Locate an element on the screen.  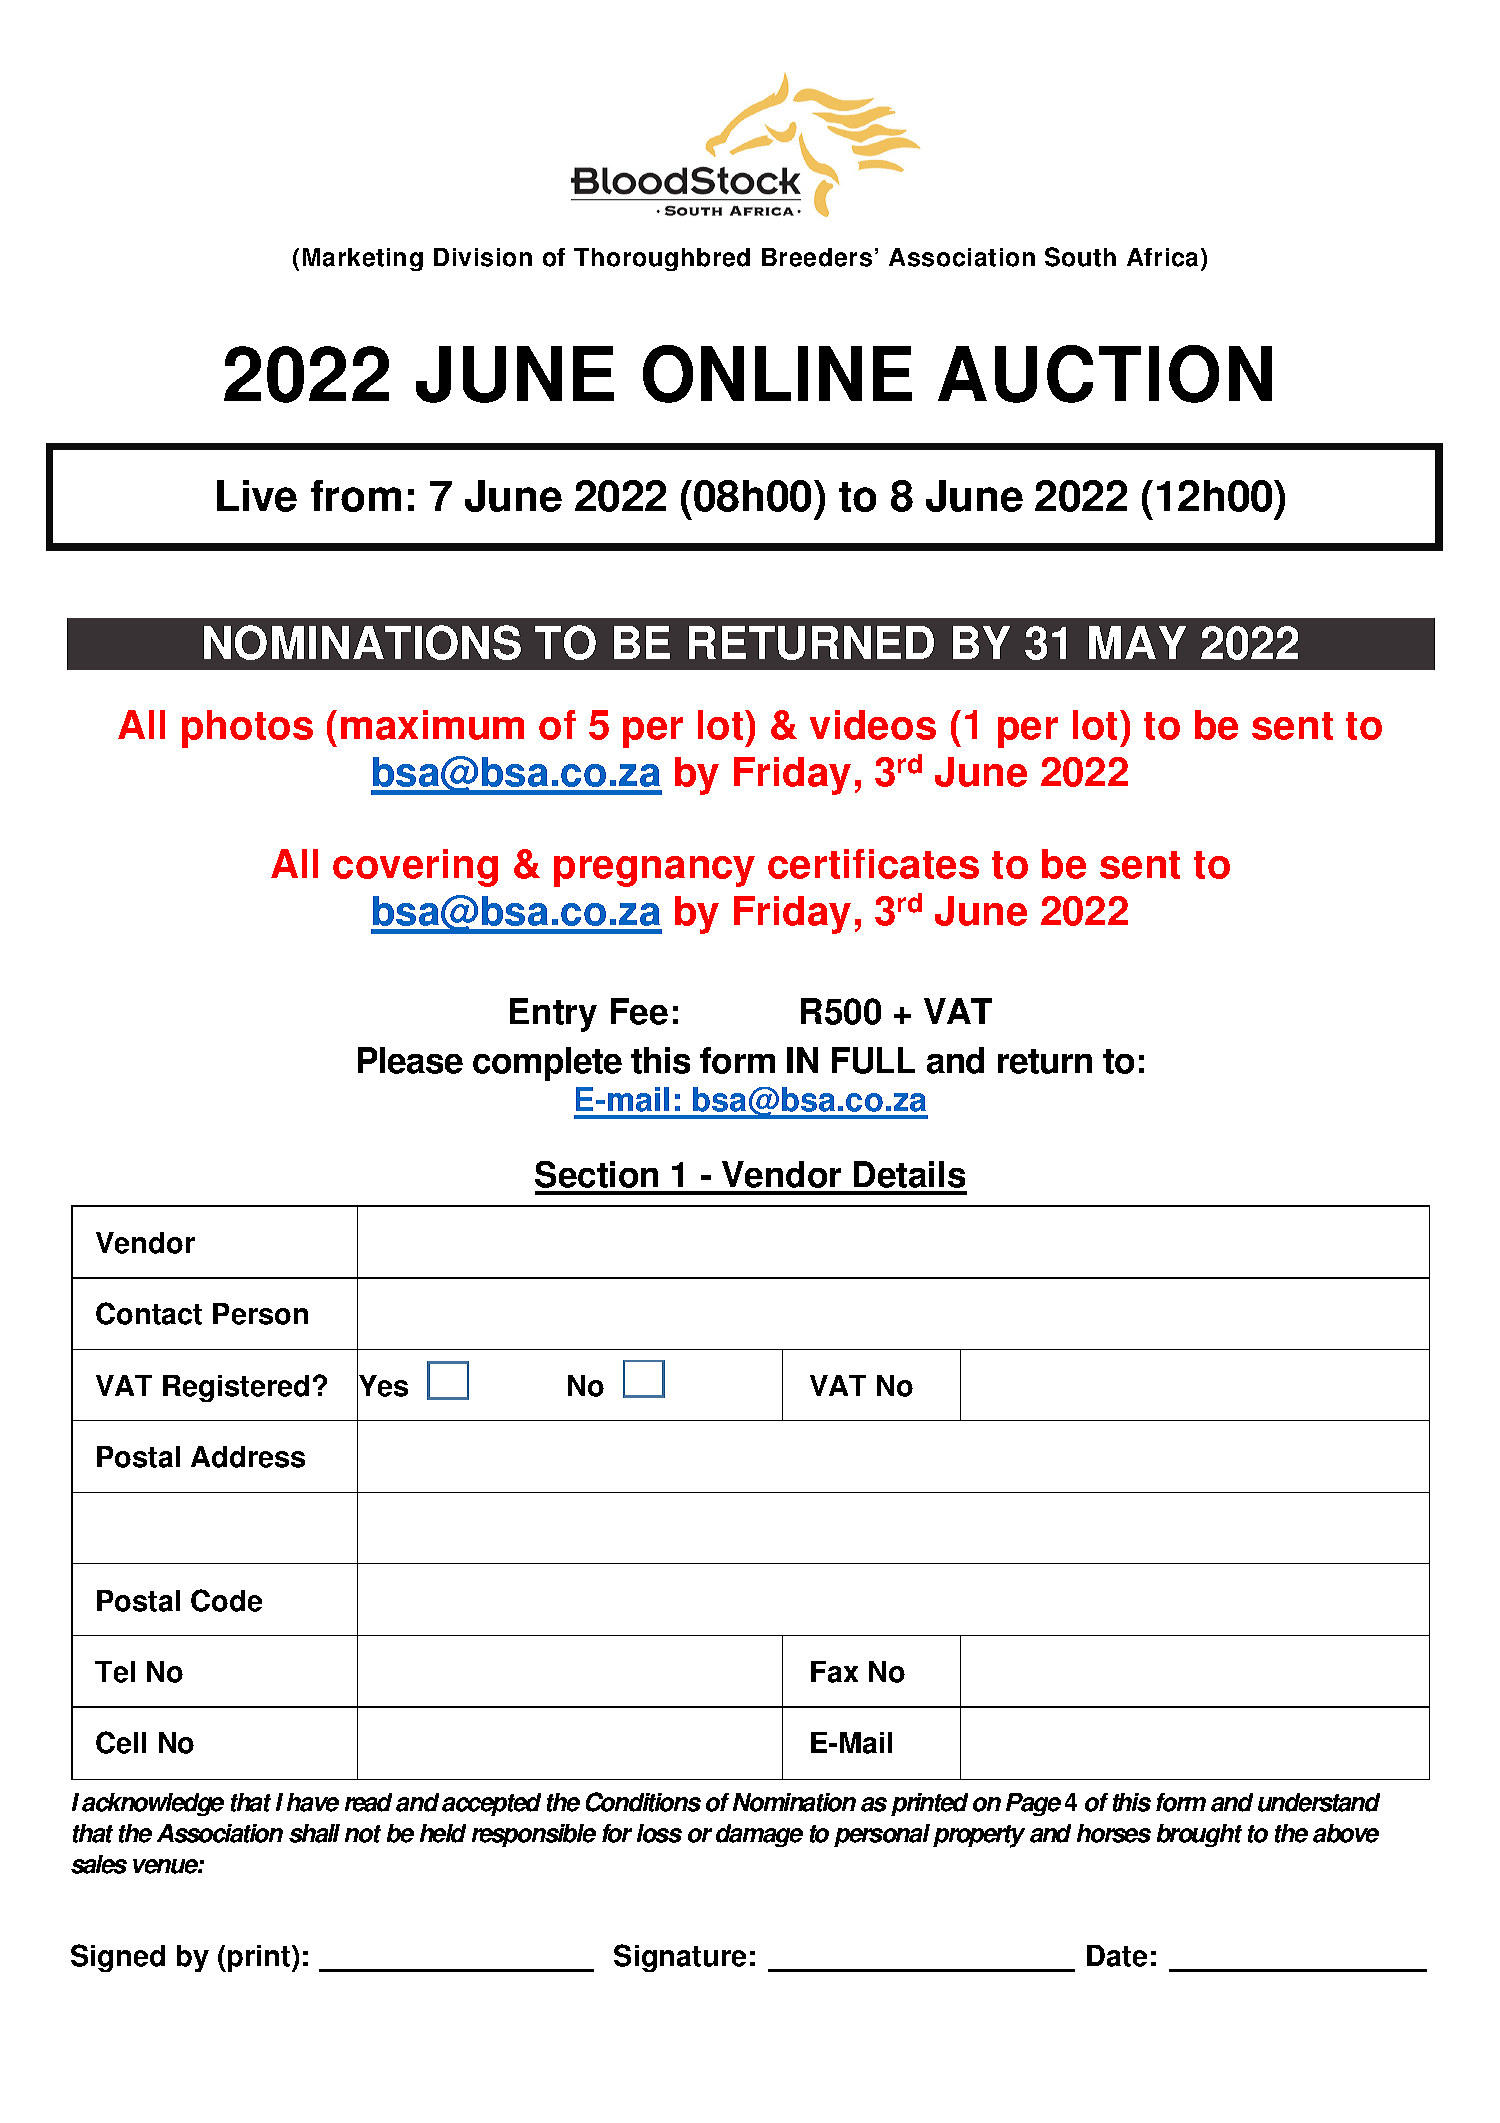
videos is located at coordinates (873, 725).
